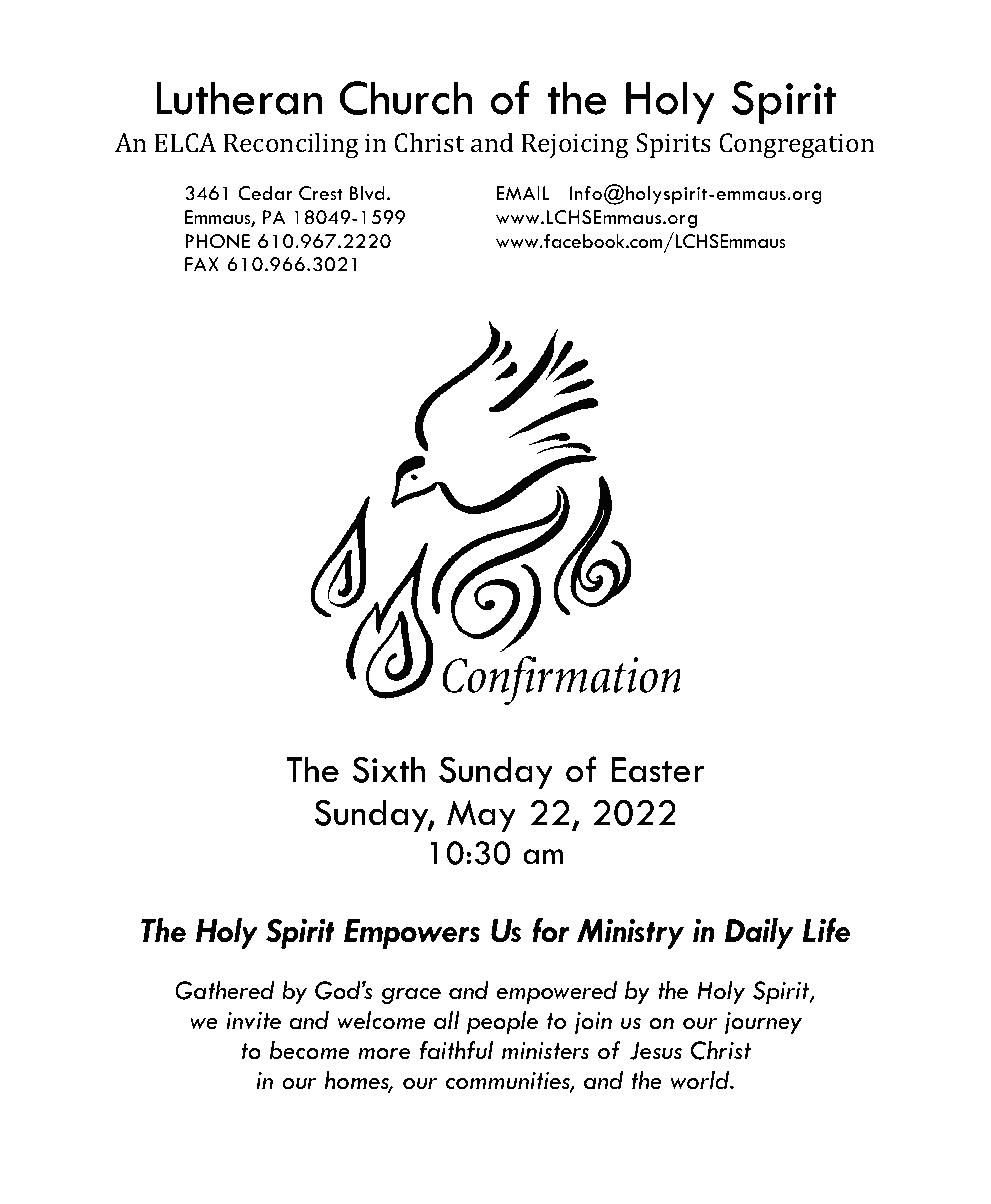  What do you see at coordinates (291, 145) in the screenshot?
I see `Reconciling` at bounding box center [291, 145].
